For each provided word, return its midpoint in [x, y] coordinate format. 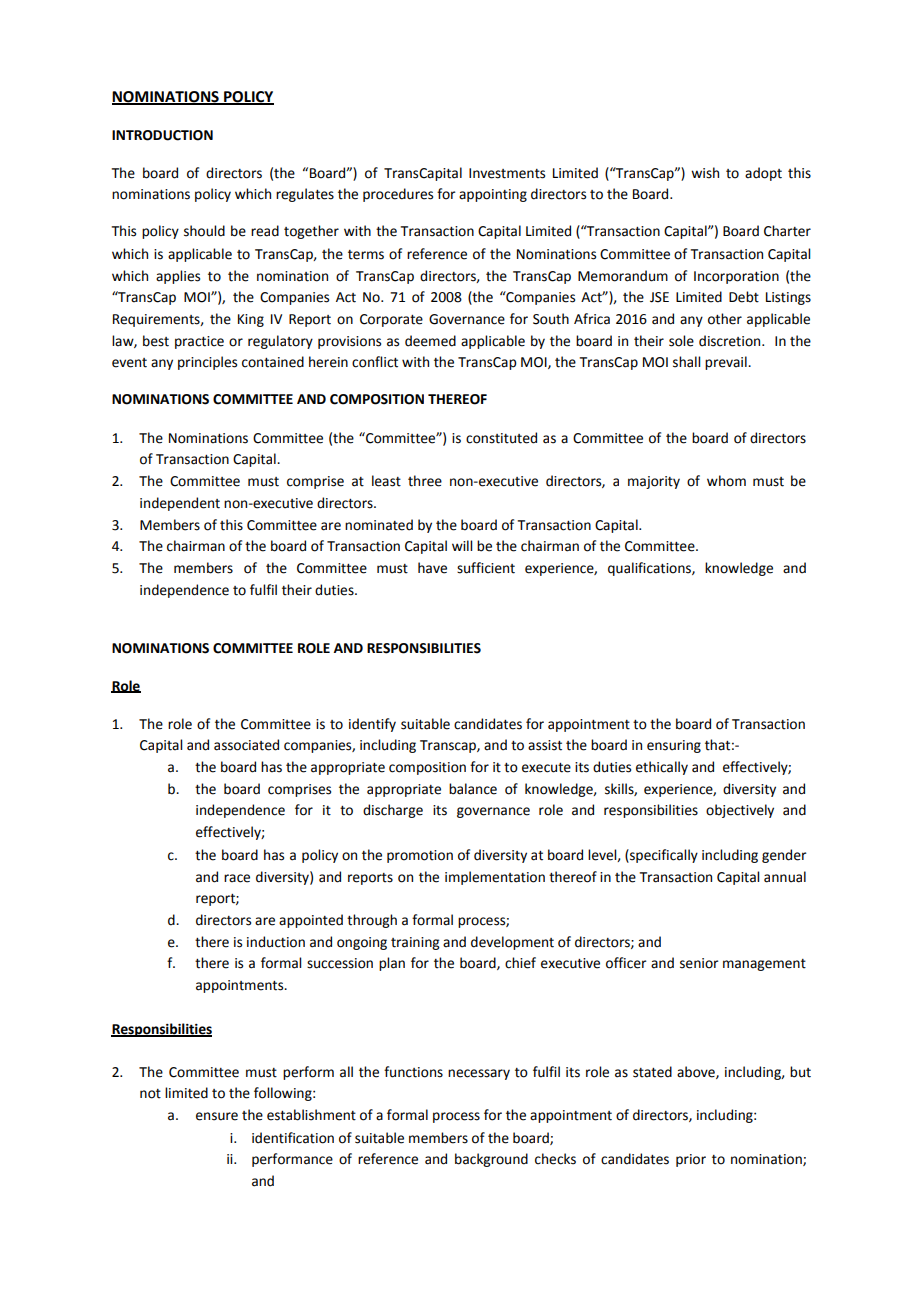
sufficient [486, 568]
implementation [495, 878]
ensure [217, 1116]
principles [207, 363]
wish [705, 173]
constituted [501, 438]
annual [785, 877]
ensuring [674, 746]
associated [246, 745]
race [237, 878]
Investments [507, 173]
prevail [727, 363]
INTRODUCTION [162, 135]
